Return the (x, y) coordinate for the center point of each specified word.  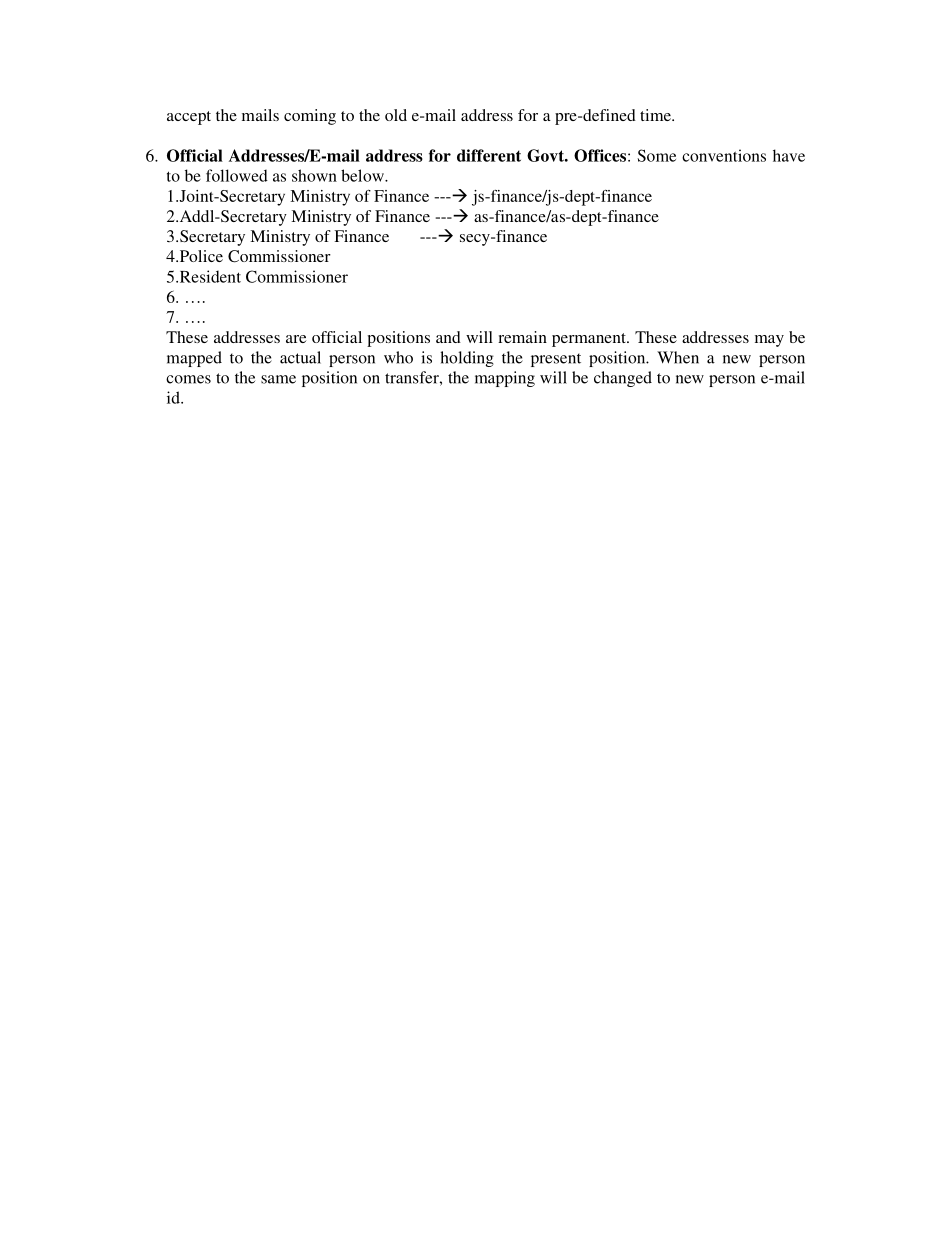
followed (237, 175)
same (278, 379)
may (769, 341)
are (296, 339)
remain (522, 337)
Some (656, 155)
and (448, 337)
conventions (724, 155)
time (656, 115)
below (363, 175)
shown (314, 175)
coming (310, 117)
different (489, 155)
